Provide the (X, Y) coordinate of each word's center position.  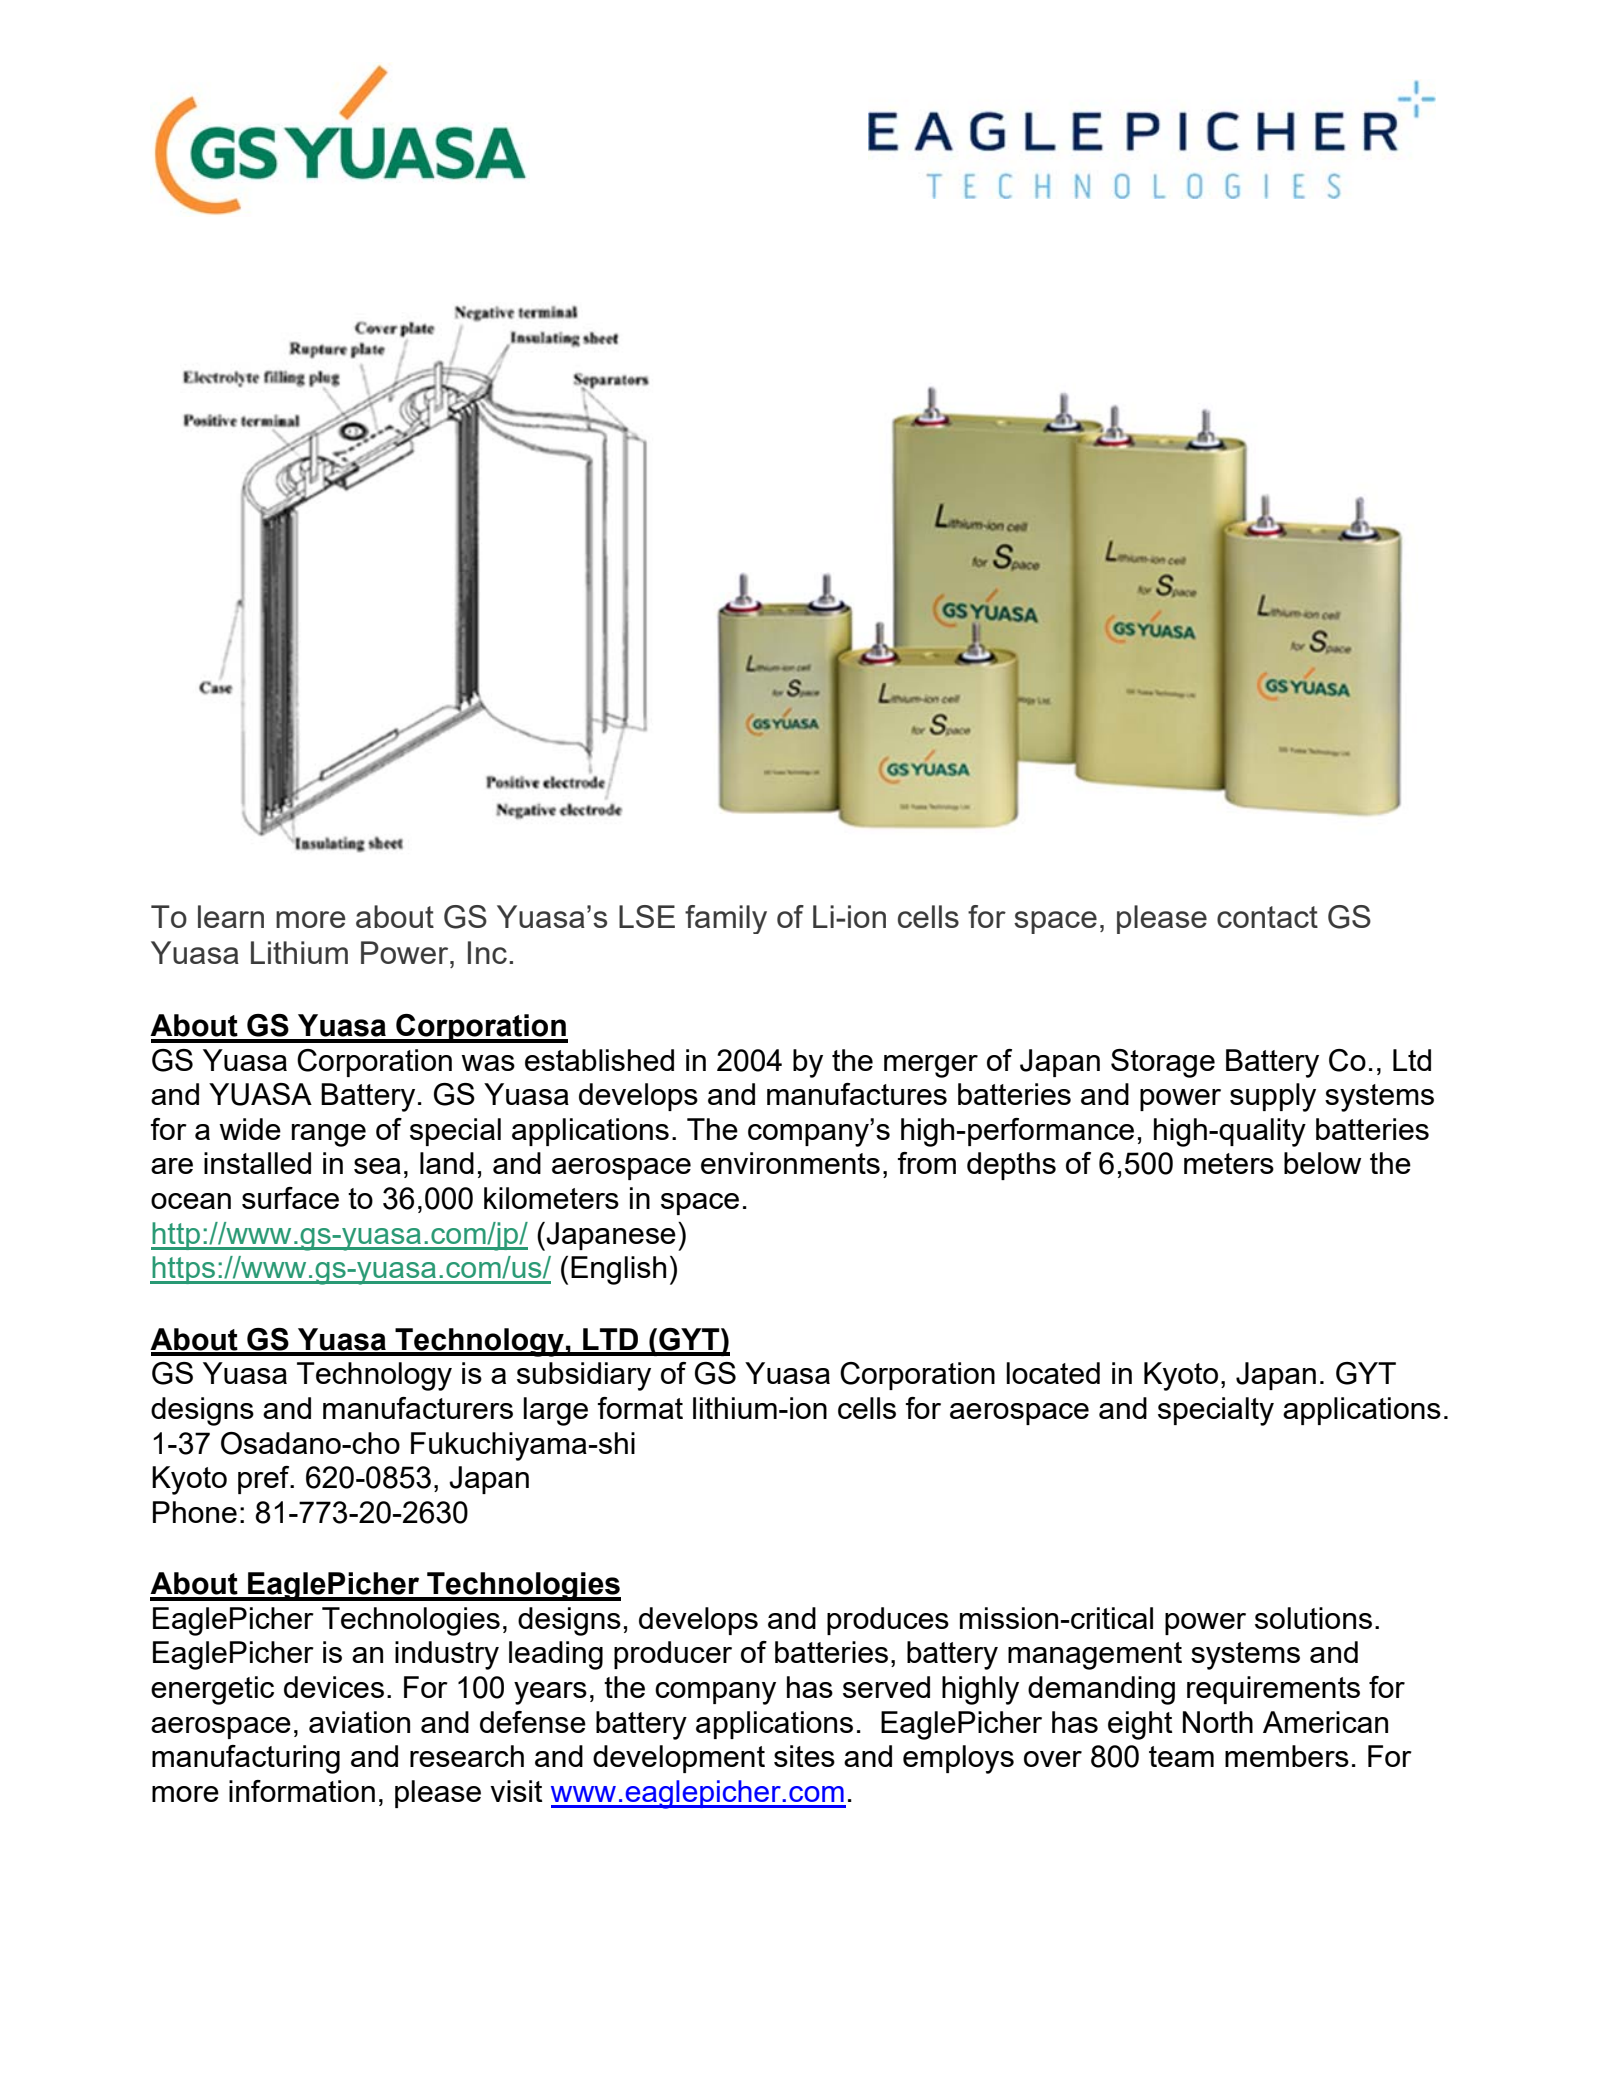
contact (1267, 917)
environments (790, 1163)
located (1053, 1373)
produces (888, 1621)
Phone (195, 1512)
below (1322, 1163)
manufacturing (246, 1759)
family (726, 919)
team (1181, 1756)
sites (804, 1756)
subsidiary (584, 1376)
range (329, 1135)
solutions (1313, 1618)
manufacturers (418, 1408)
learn (231, 916)
